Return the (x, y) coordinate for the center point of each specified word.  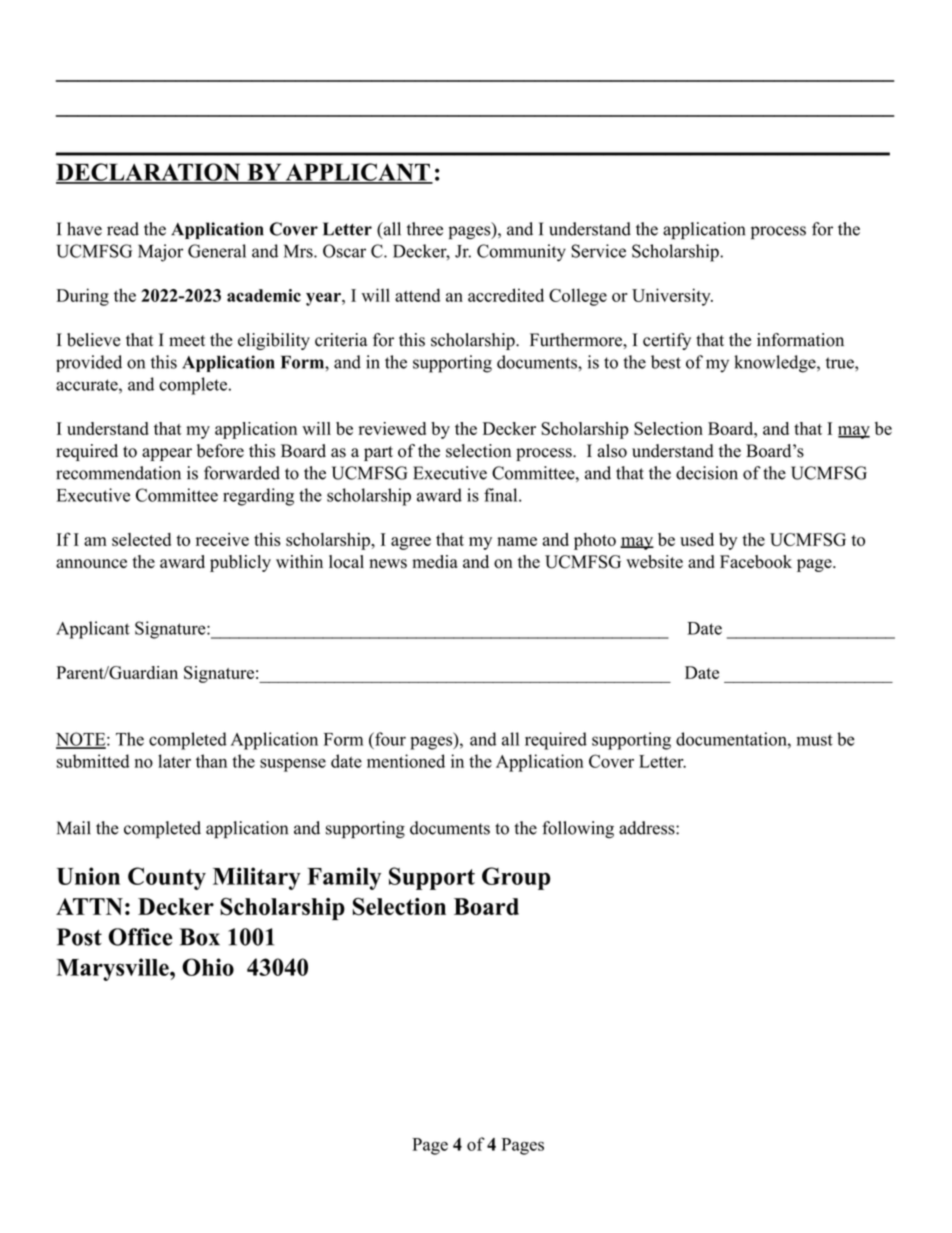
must (815, 740)
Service (598, 251)
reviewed (392, 428)
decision (707, 473)
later (174, 761)
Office (141, 937)
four (389, 739)
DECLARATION (149, 173)
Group (516, 878)
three (425, 229)
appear (167, 454)
